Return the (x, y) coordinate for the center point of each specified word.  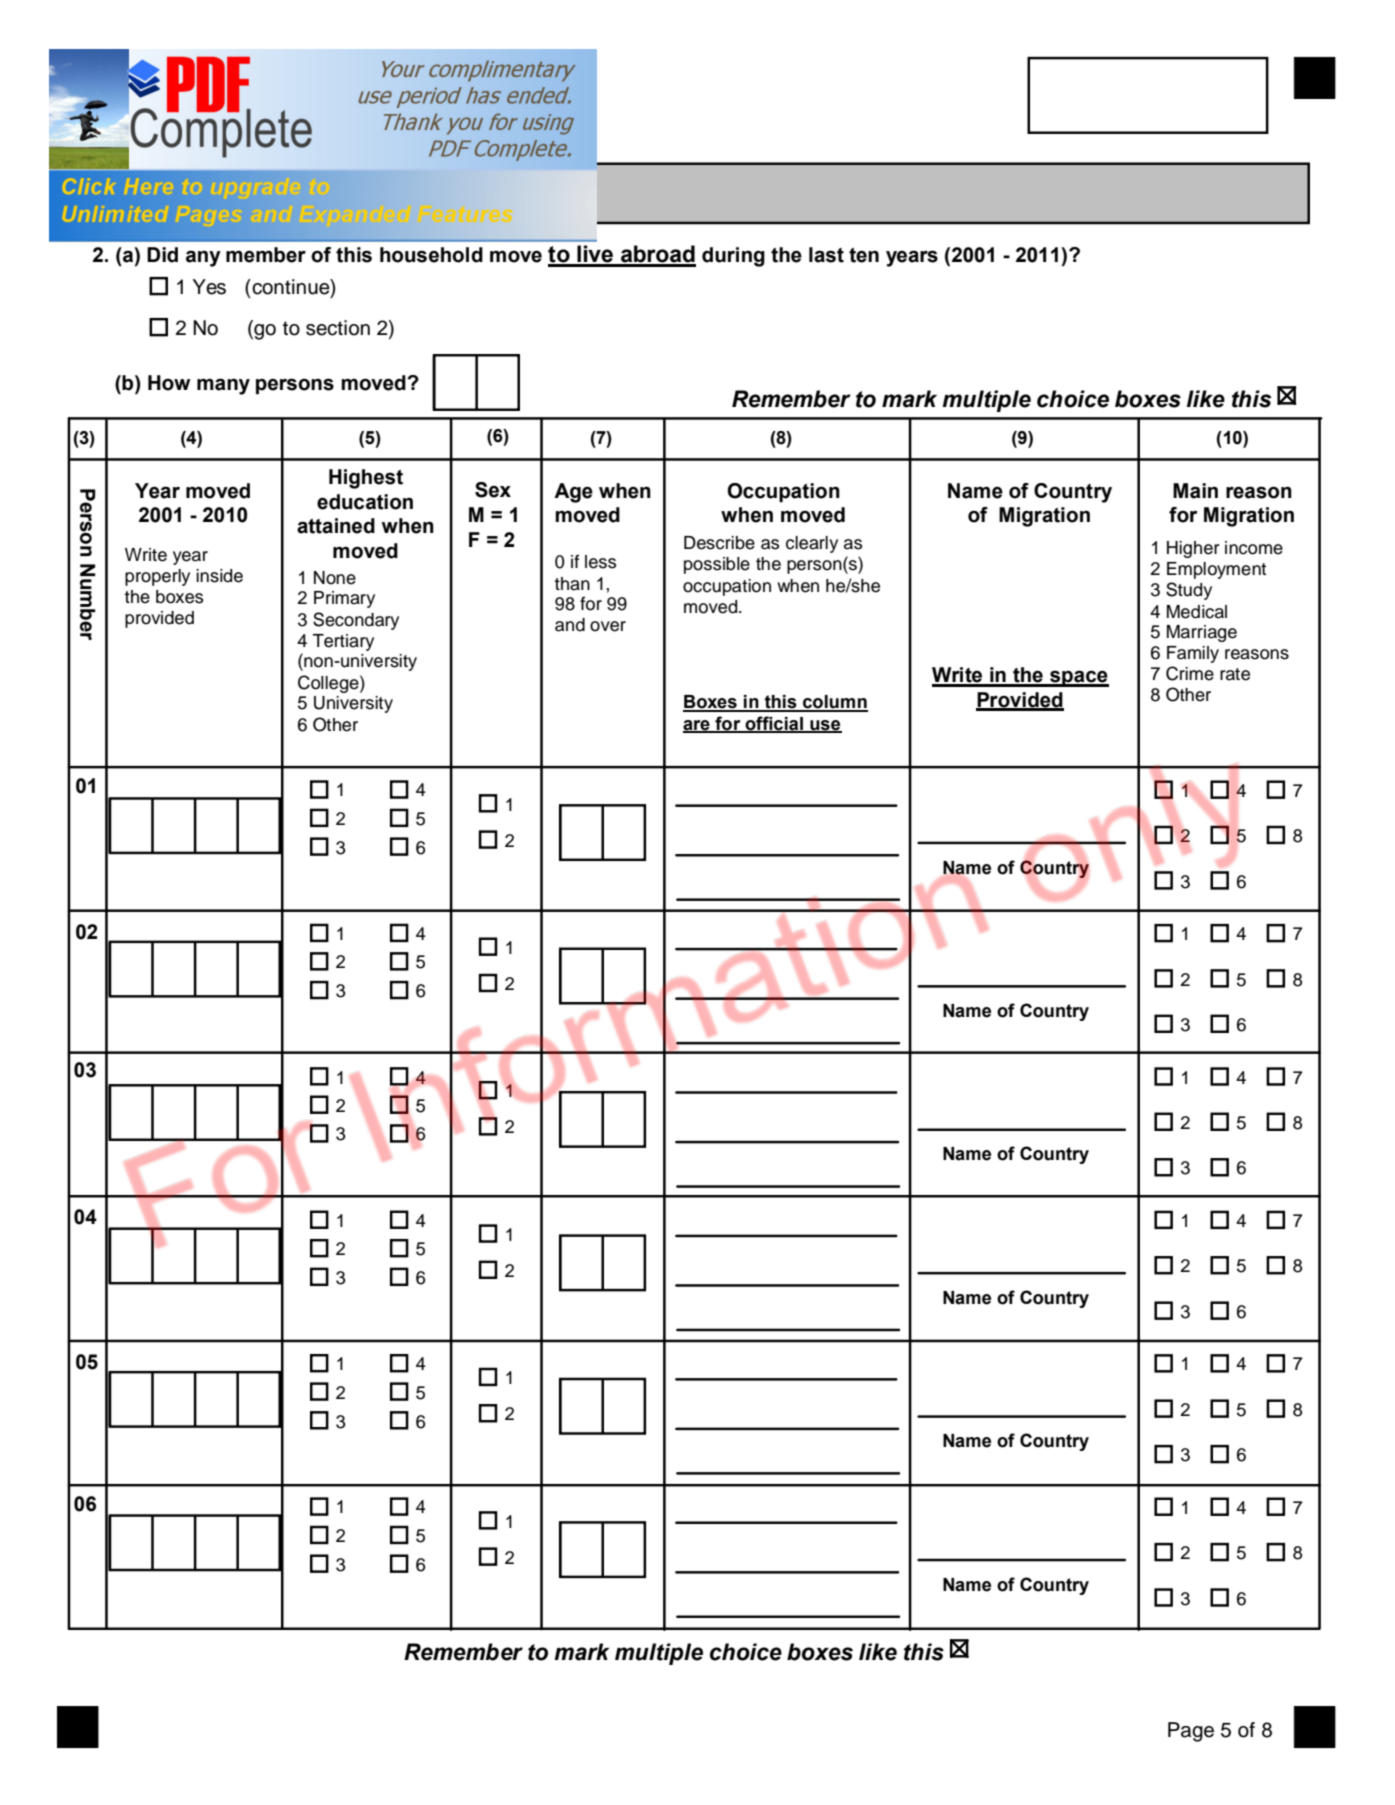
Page (1191, 1732)
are (697, 726)
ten (864, 255)
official (774, 724)
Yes (209, 287)
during (733, 257)
